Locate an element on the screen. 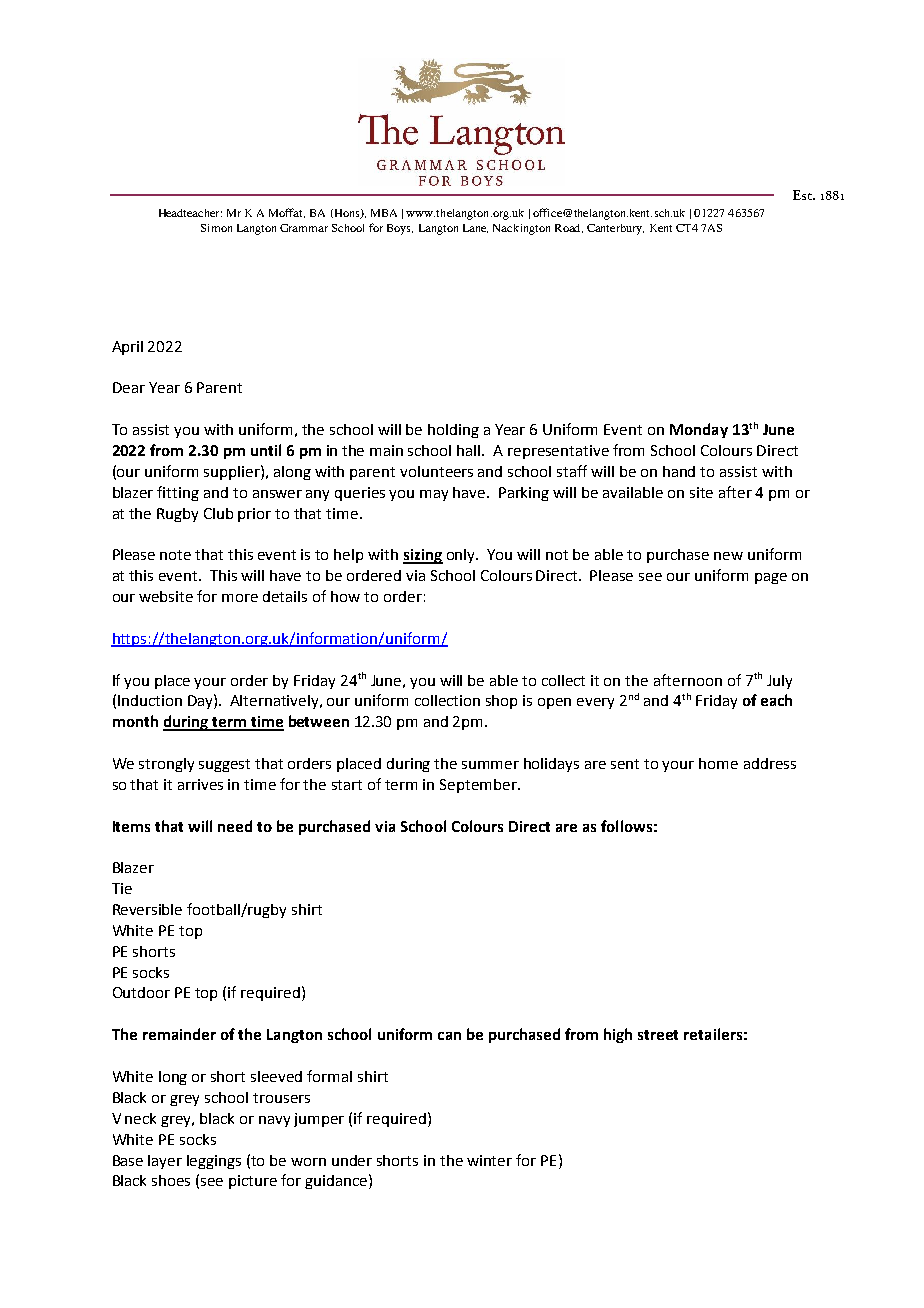  Reversible is located at coordinates (147, 909).
